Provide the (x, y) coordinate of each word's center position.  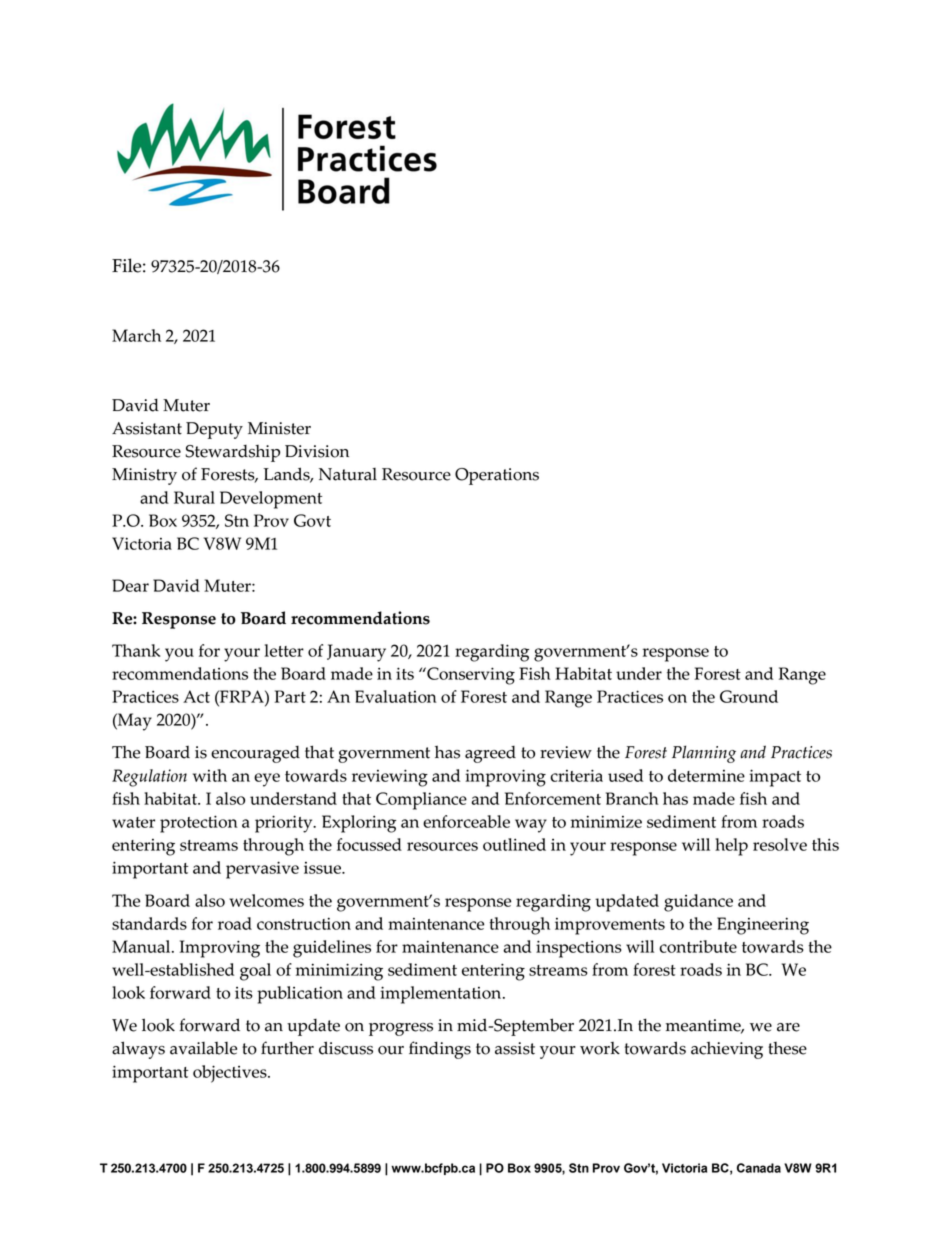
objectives (231, 1074)
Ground (749, 696)
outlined (514, 844)
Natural (348, 474)
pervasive (262, 870)
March (136, 335)
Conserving (470, 676)
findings (440, 1050)
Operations (497, 476)
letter (284, 650)
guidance (698, 903)
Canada (759, 1168)
